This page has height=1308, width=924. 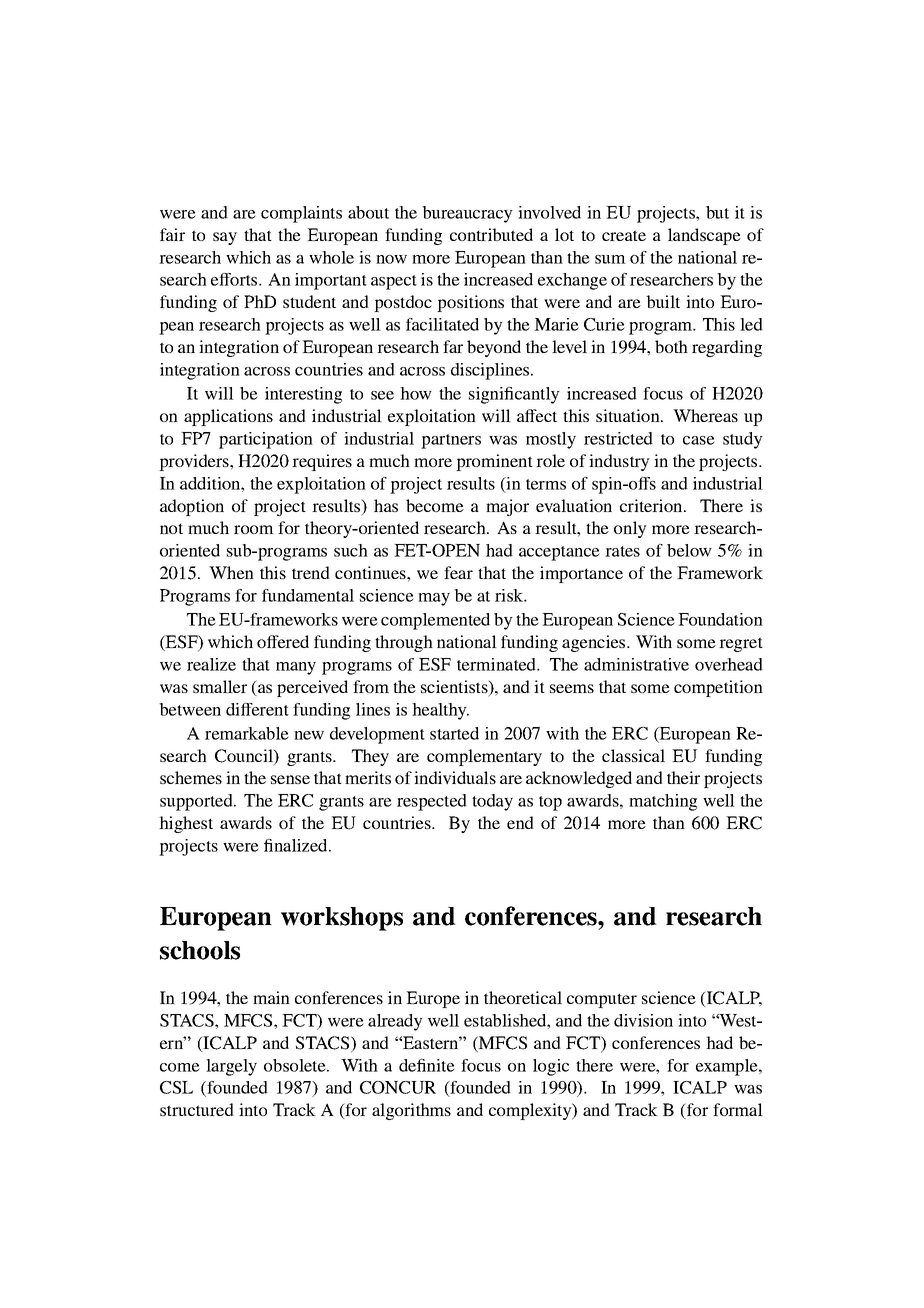 What do you see at coordinates (427, 1065) in the page?
I see `definite` at bounding box center [427, 1065].
